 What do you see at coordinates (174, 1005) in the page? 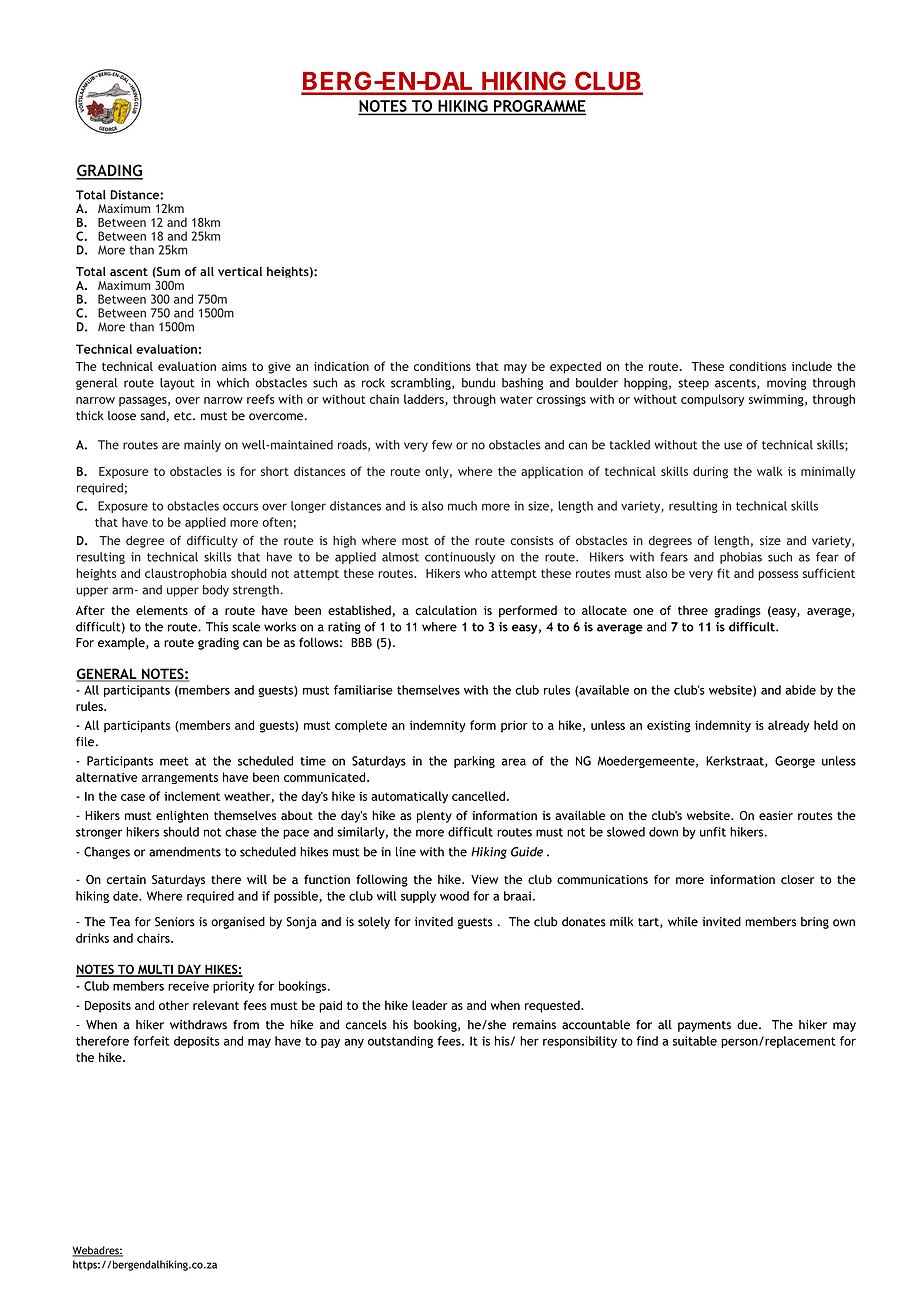
I see `other` at bounding box center [174, 1005].
